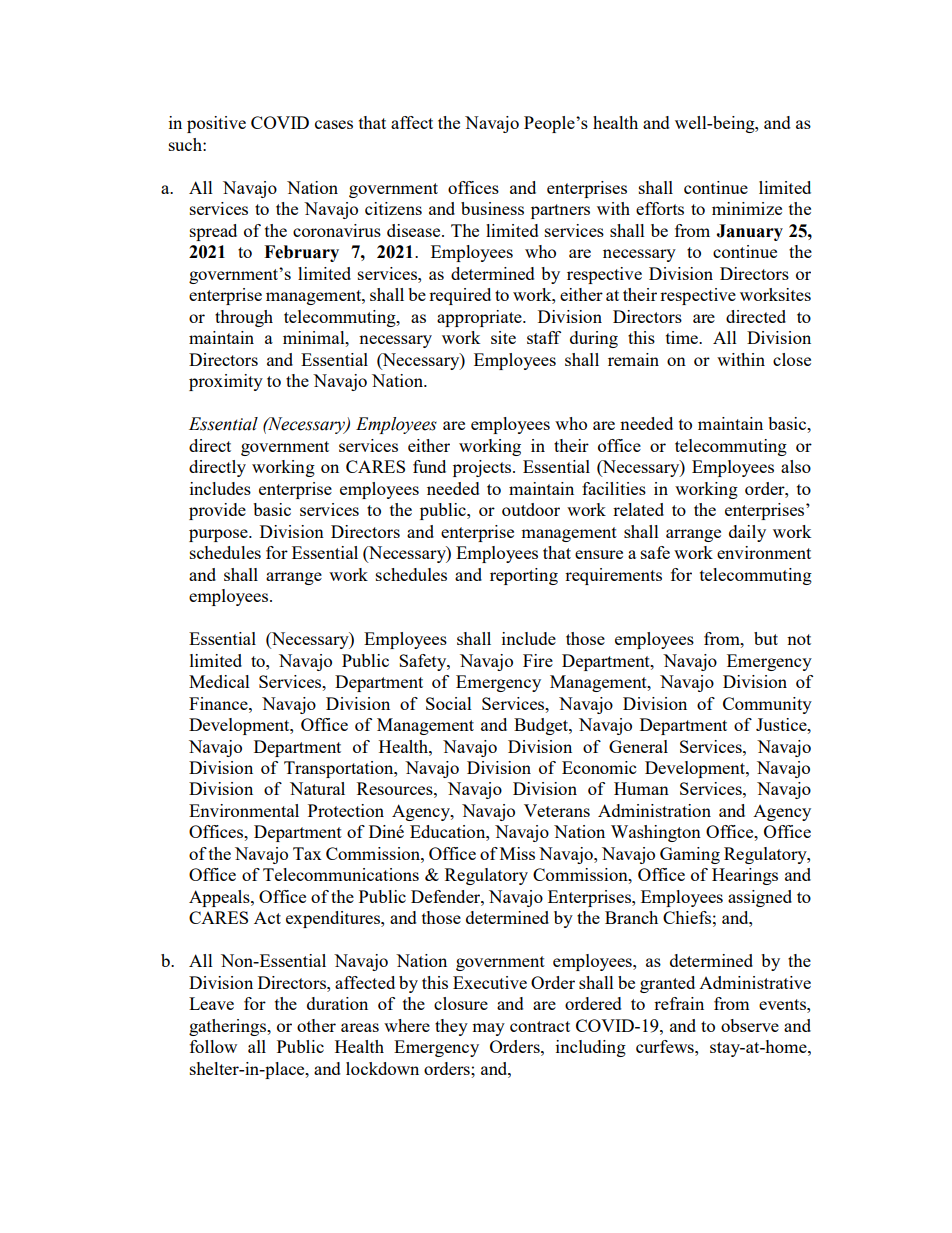 The width and height of the screenshot is (952, 1233). I want to click on other, so click(316, 1025).
